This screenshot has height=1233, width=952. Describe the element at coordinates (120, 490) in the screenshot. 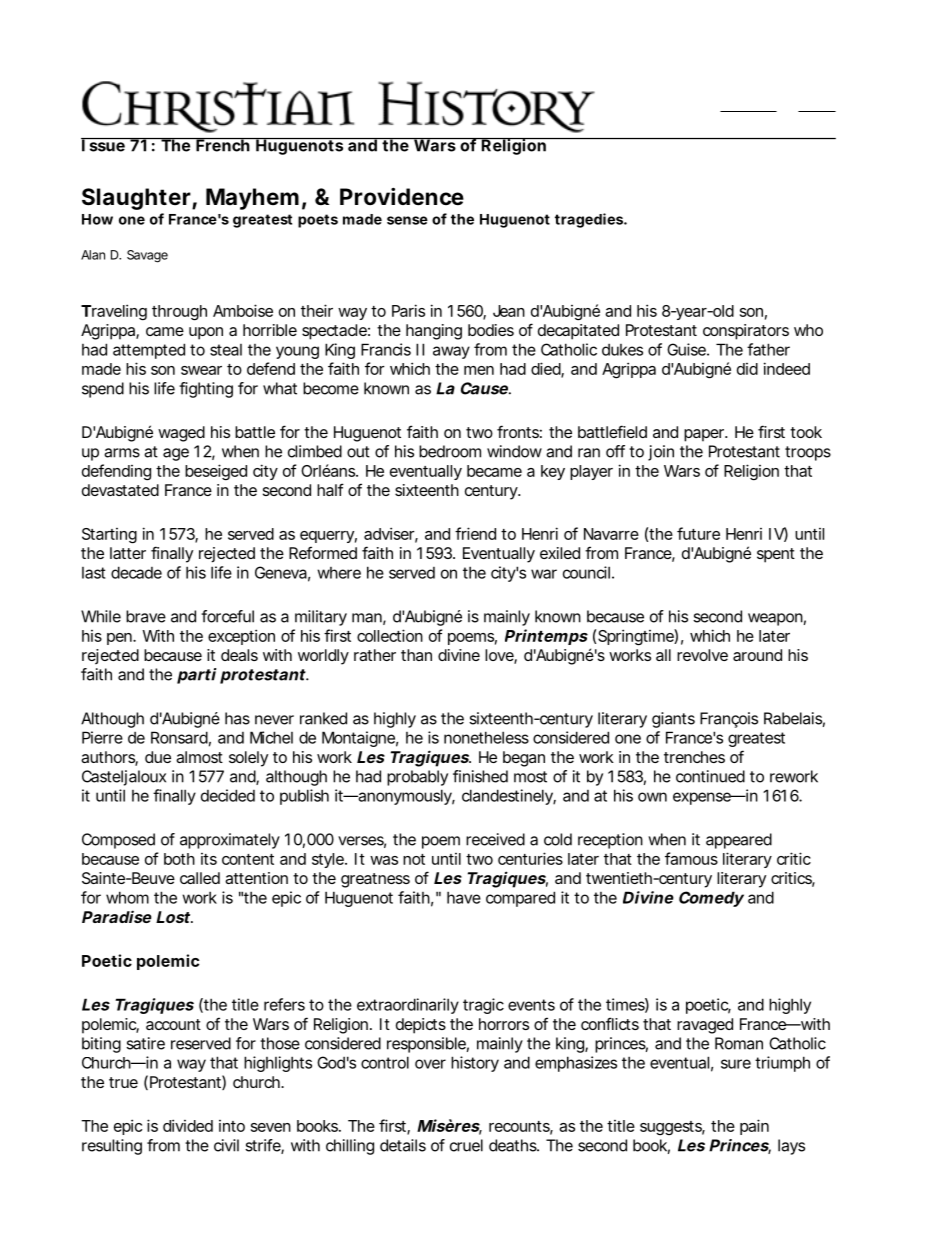

I see `devastated` at that location.
